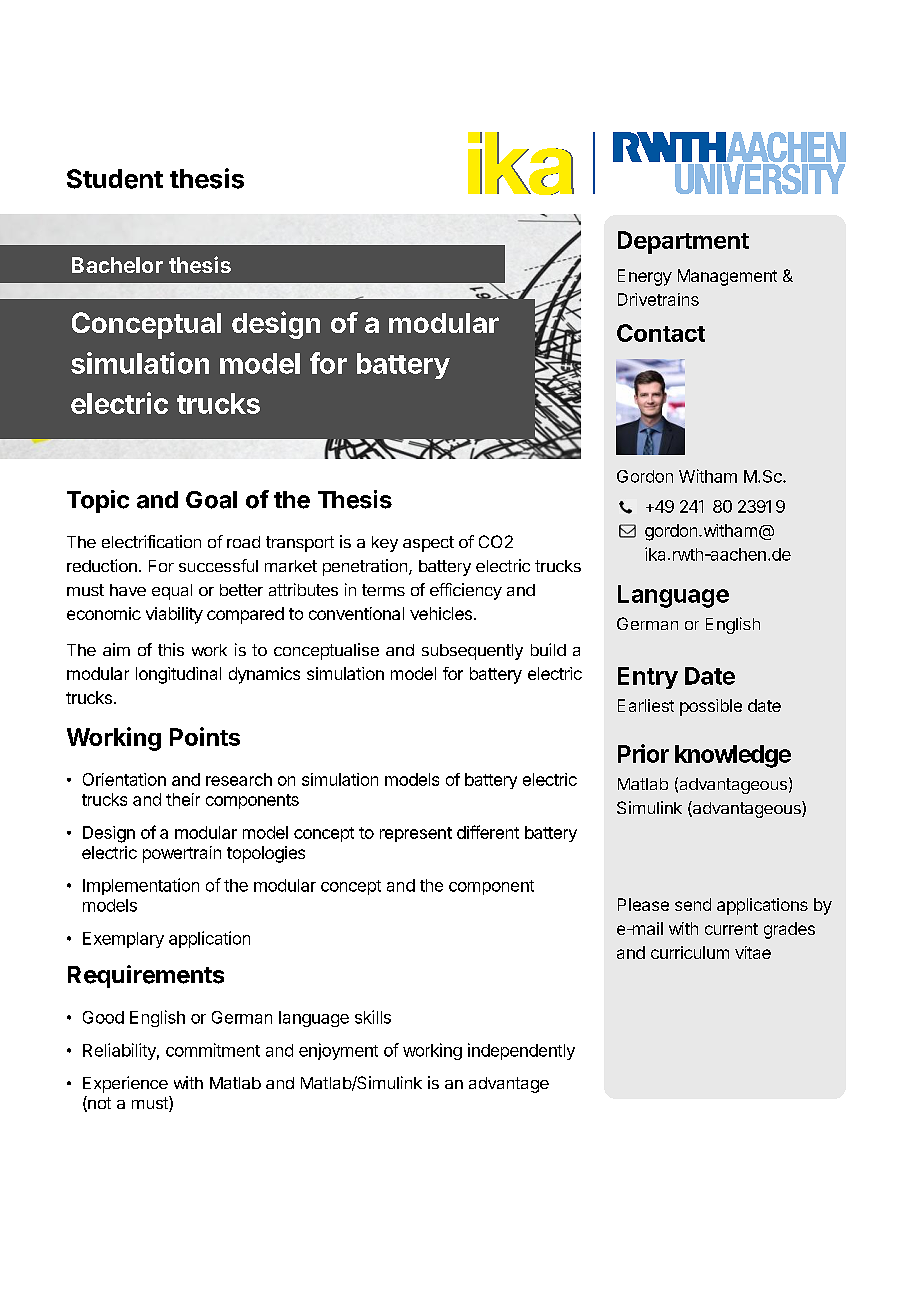 This document has height=1289, width=909. Describe the element at coordinates (213, 1050) in the document. I see `commitment` at that location.
